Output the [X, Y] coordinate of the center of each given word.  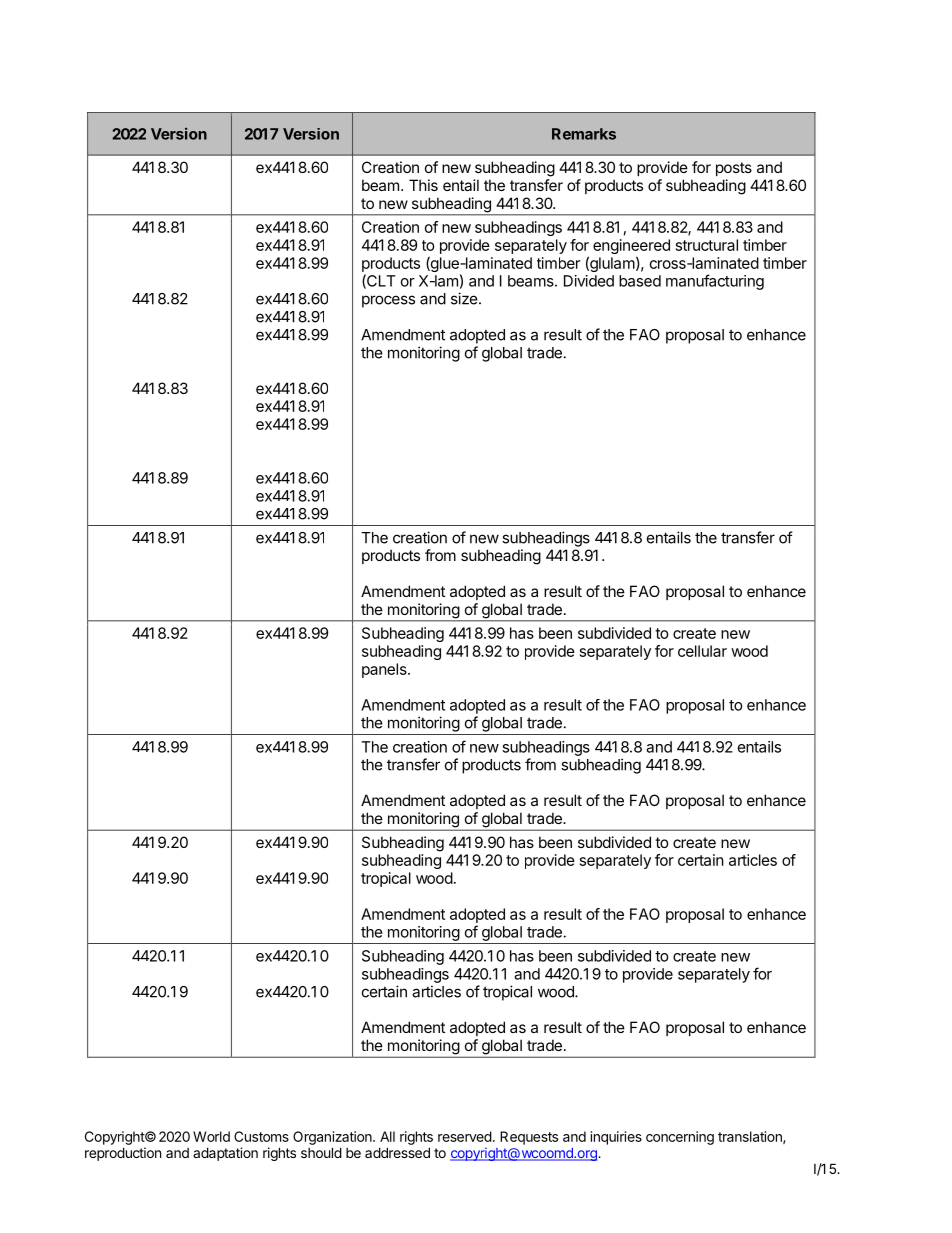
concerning [680, 1138]
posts [734, 169]
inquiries [616, 1138]
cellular [702, 651]
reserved [465, 1136]
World [211, 1136]
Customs [261, 1136]
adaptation [225, 1154]
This [423, 185]
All [387, 1136]
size [464, 298]
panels [385, 670]
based [640, 281]
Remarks [584, 134]
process [388, 301]
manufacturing [715, 282]
